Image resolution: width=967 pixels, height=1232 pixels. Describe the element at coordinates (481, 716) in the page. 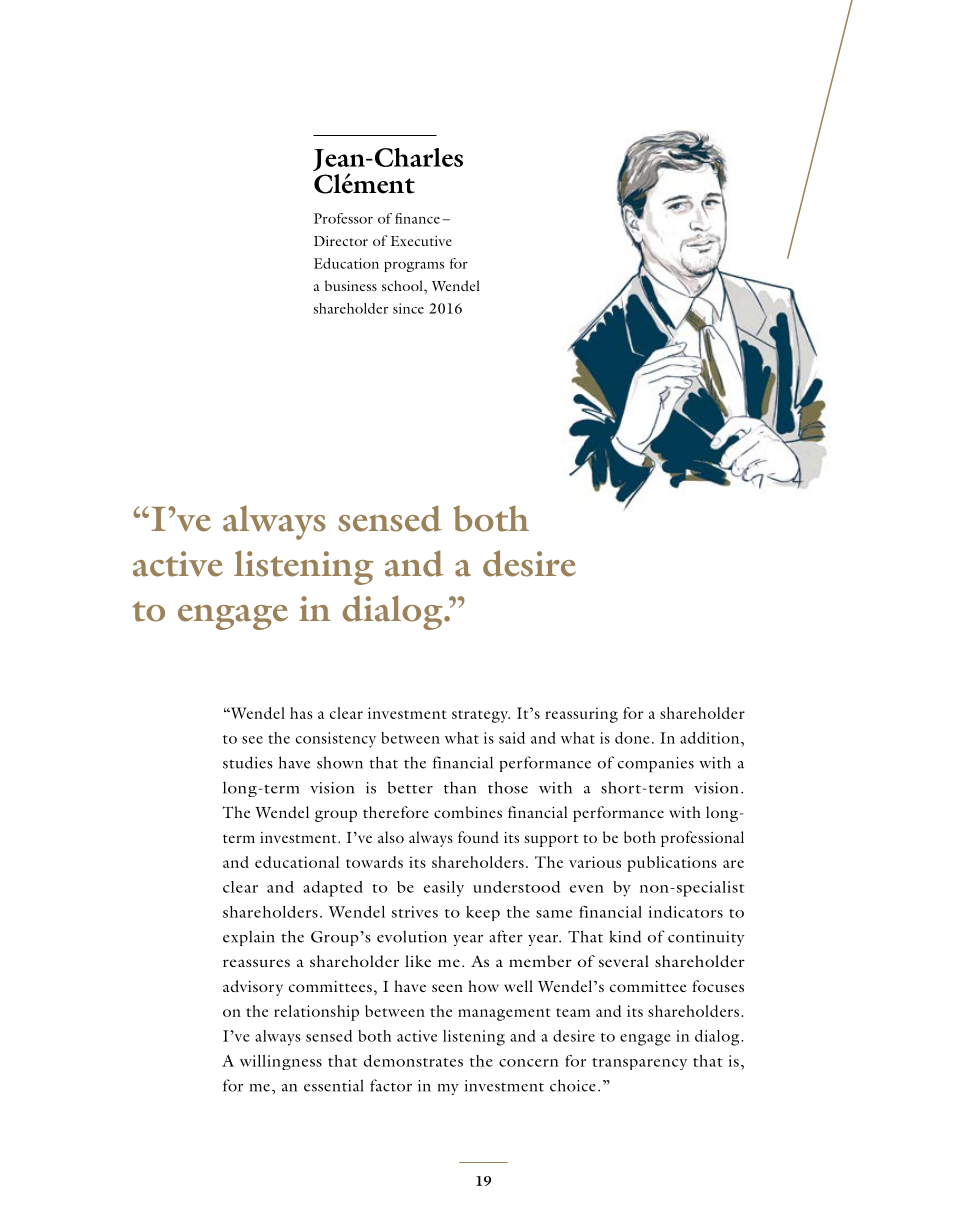

I see `strategy` at that location.
